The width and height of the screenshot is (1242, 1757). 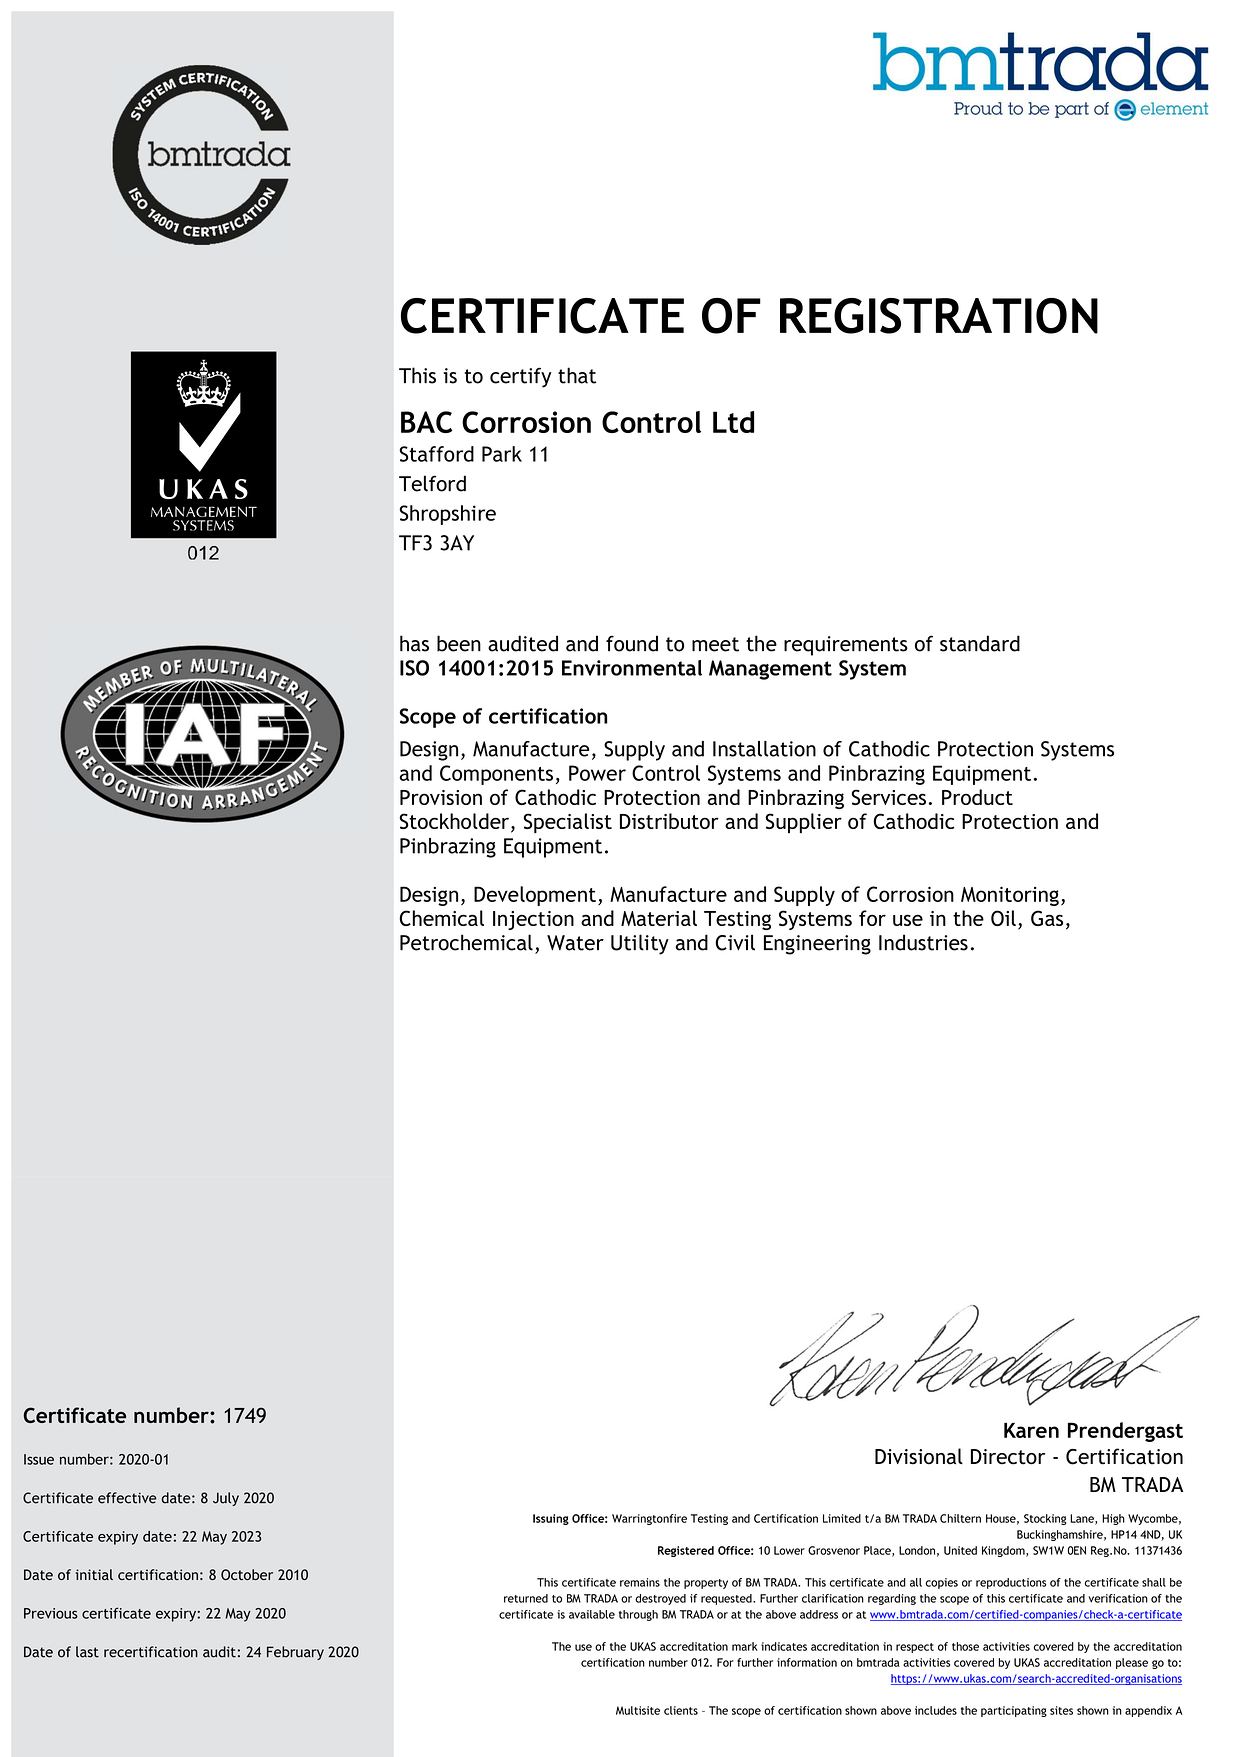 What do you see at coordinates (441, 797) in the screenshot?
I see `Provision` at bounding box center [441, 797].
